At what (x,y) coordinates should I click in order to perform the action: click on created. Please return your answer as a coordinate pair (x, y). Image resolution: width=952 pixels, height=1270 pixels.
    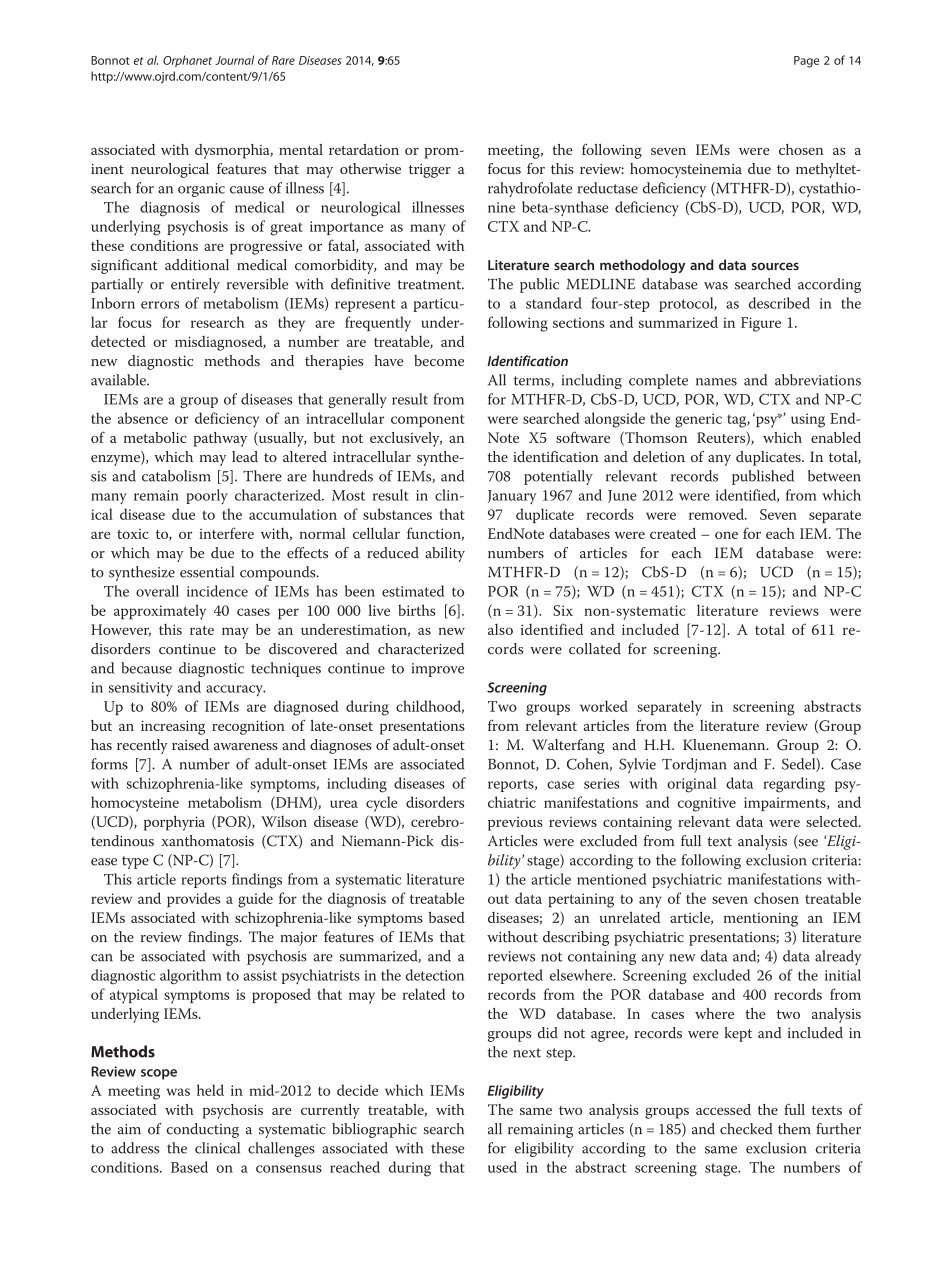
    Looking at the image, I should click on (673, 533).
